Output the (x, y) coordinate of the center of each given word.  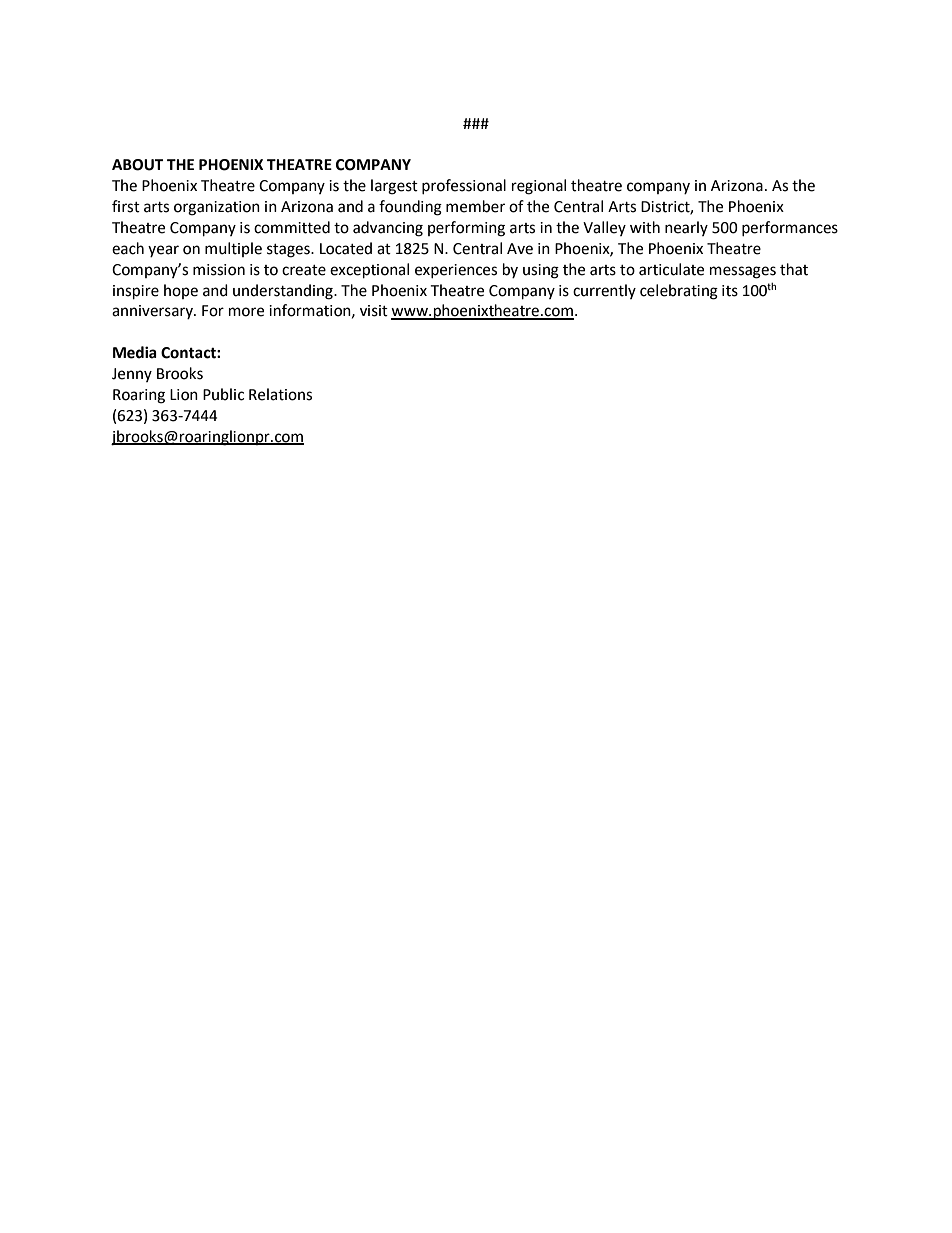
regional (539, 187)
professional (464, 186)
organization (217, 208)
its (730, 291)
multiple (233, 249)
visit (374, 311)
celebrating (679, 292)
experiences (456, 271)
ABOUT (137, 165)
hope (181, 291)
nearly (686, 228)
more (246, 312)
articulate (671, 269)
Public (223, 394)
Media (135, 352)
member (475, 206)
